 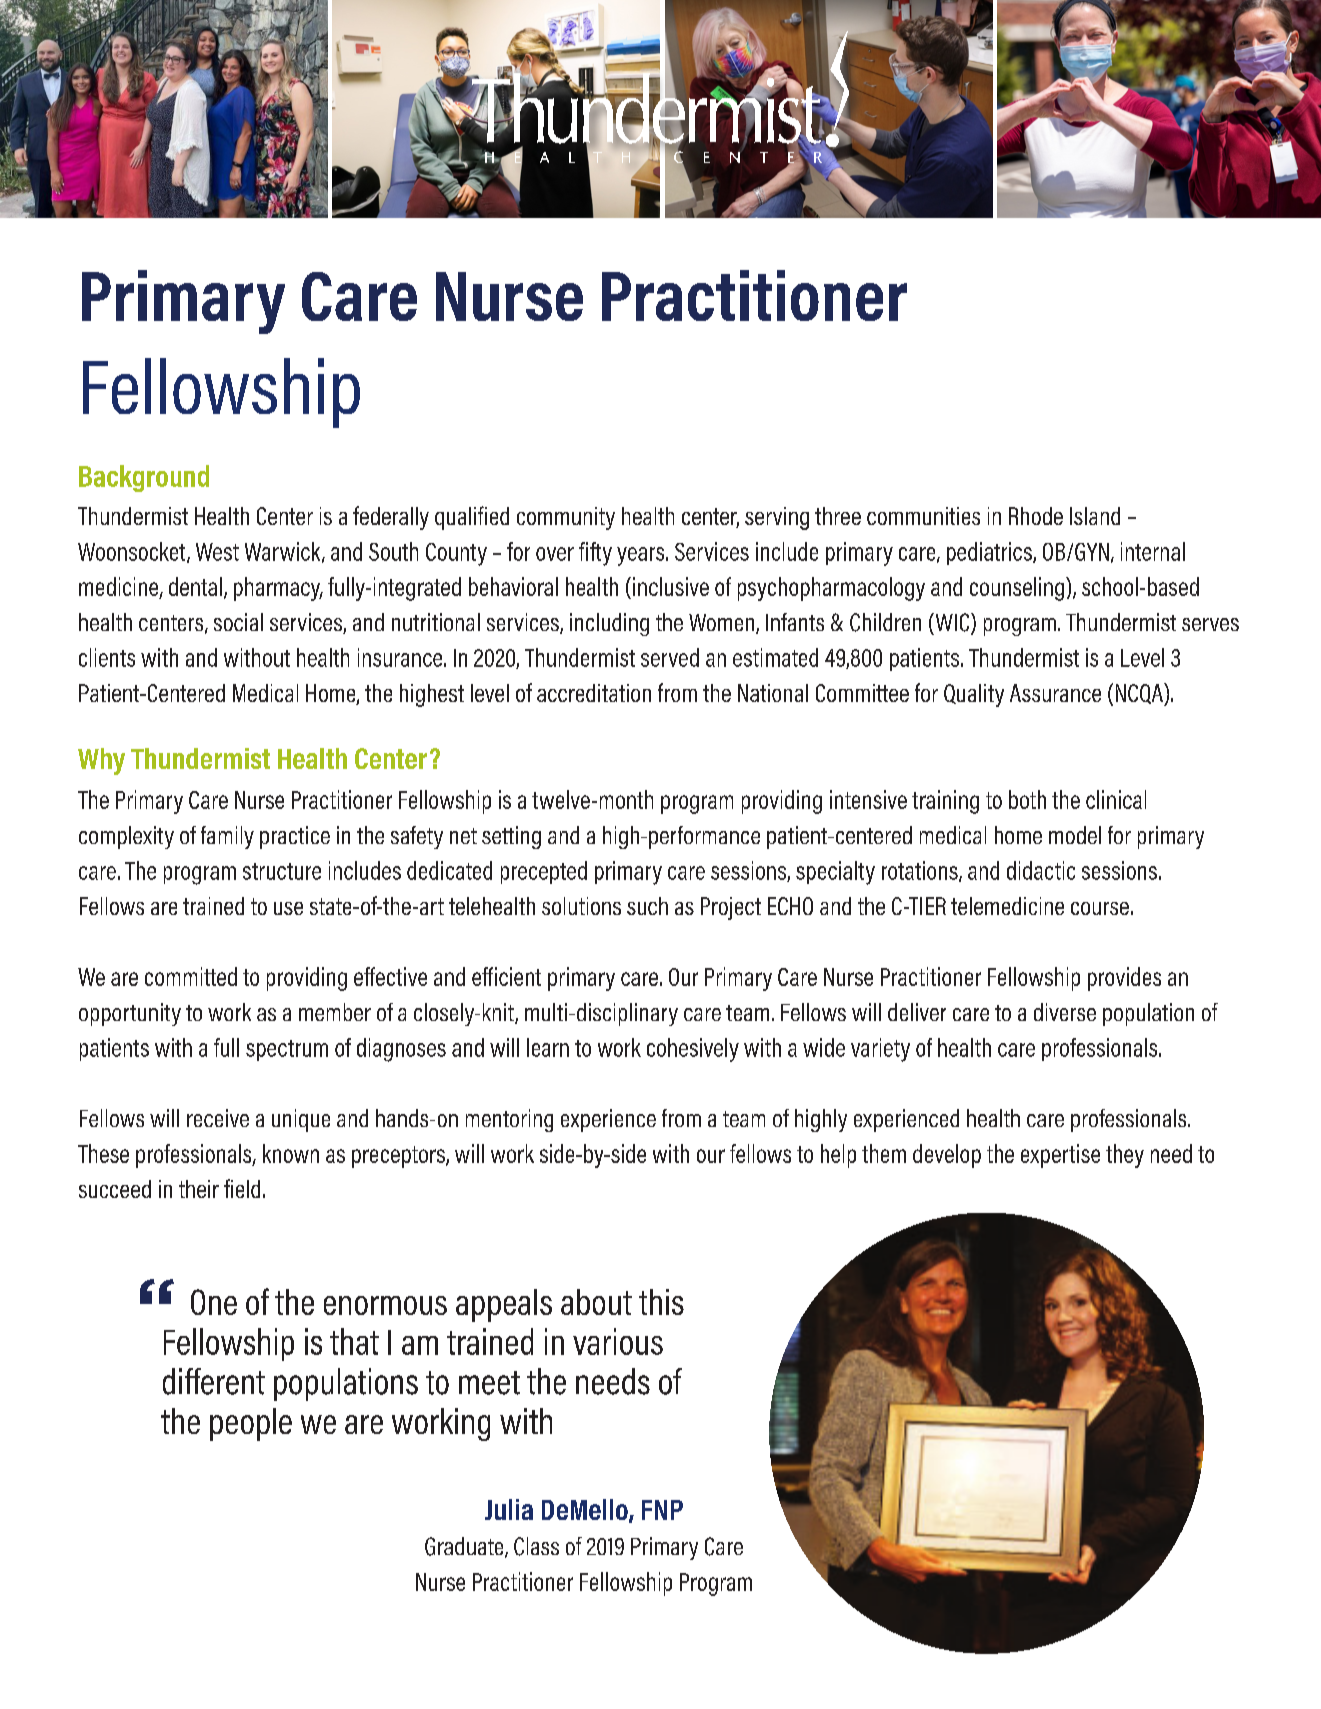 What do you see at coordinates (566, 518) in the screenshot?
I see `community` at bounding box center [566, 518].
